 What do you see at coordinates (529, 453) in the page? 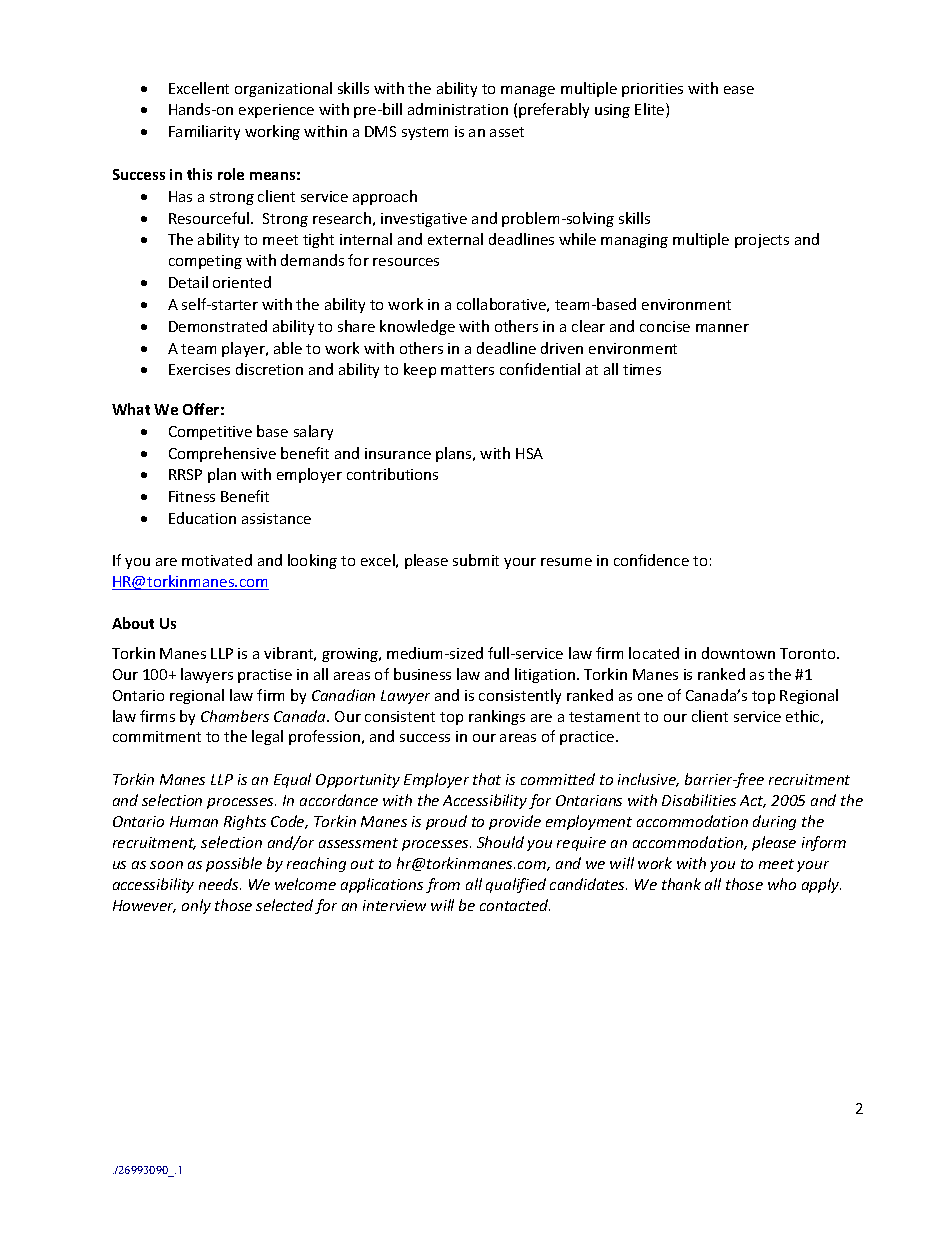
I see `HSA` at bounding box center [529, 453].
